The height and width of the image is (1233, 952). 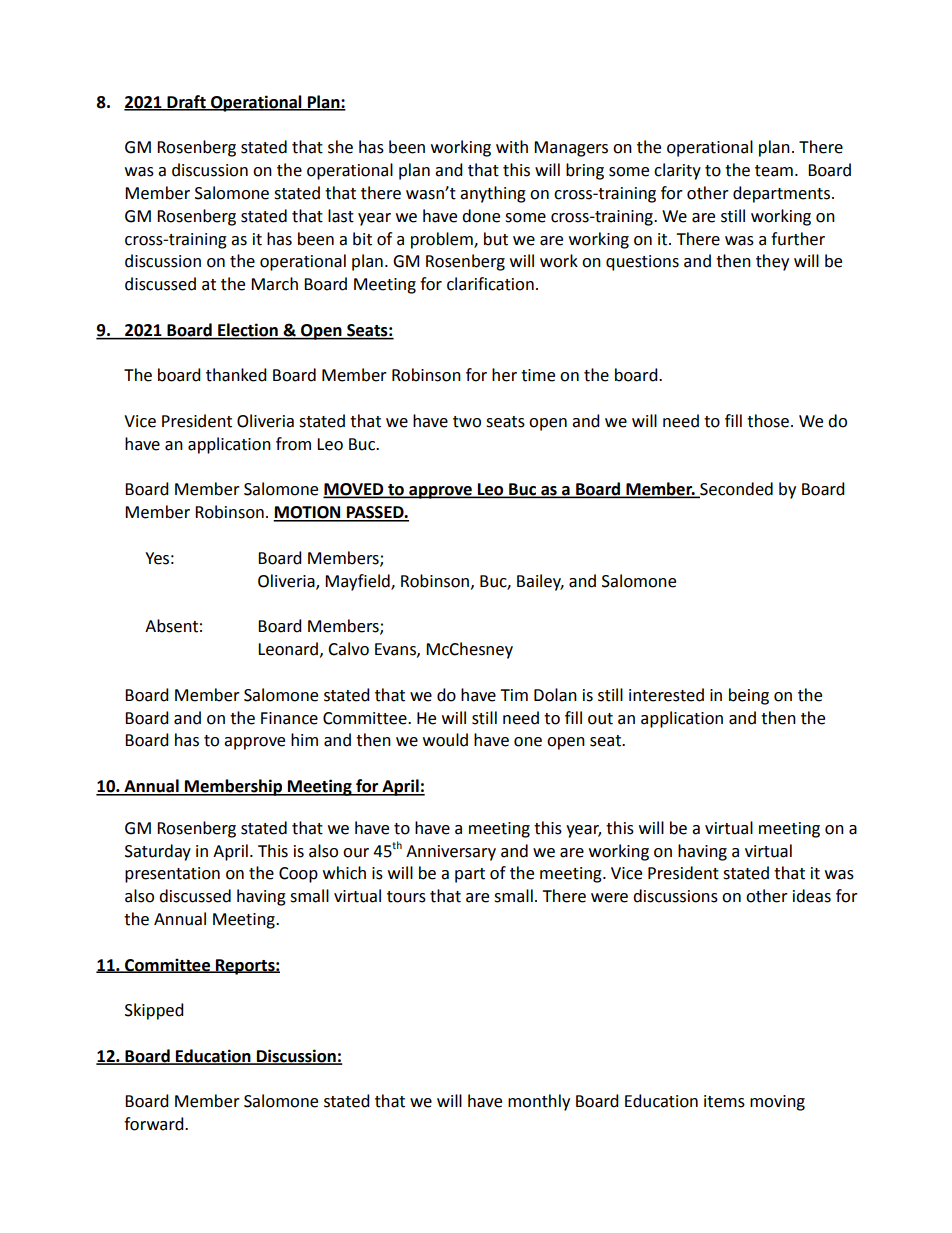 I want to click on being, so click(x=749, y=696).
